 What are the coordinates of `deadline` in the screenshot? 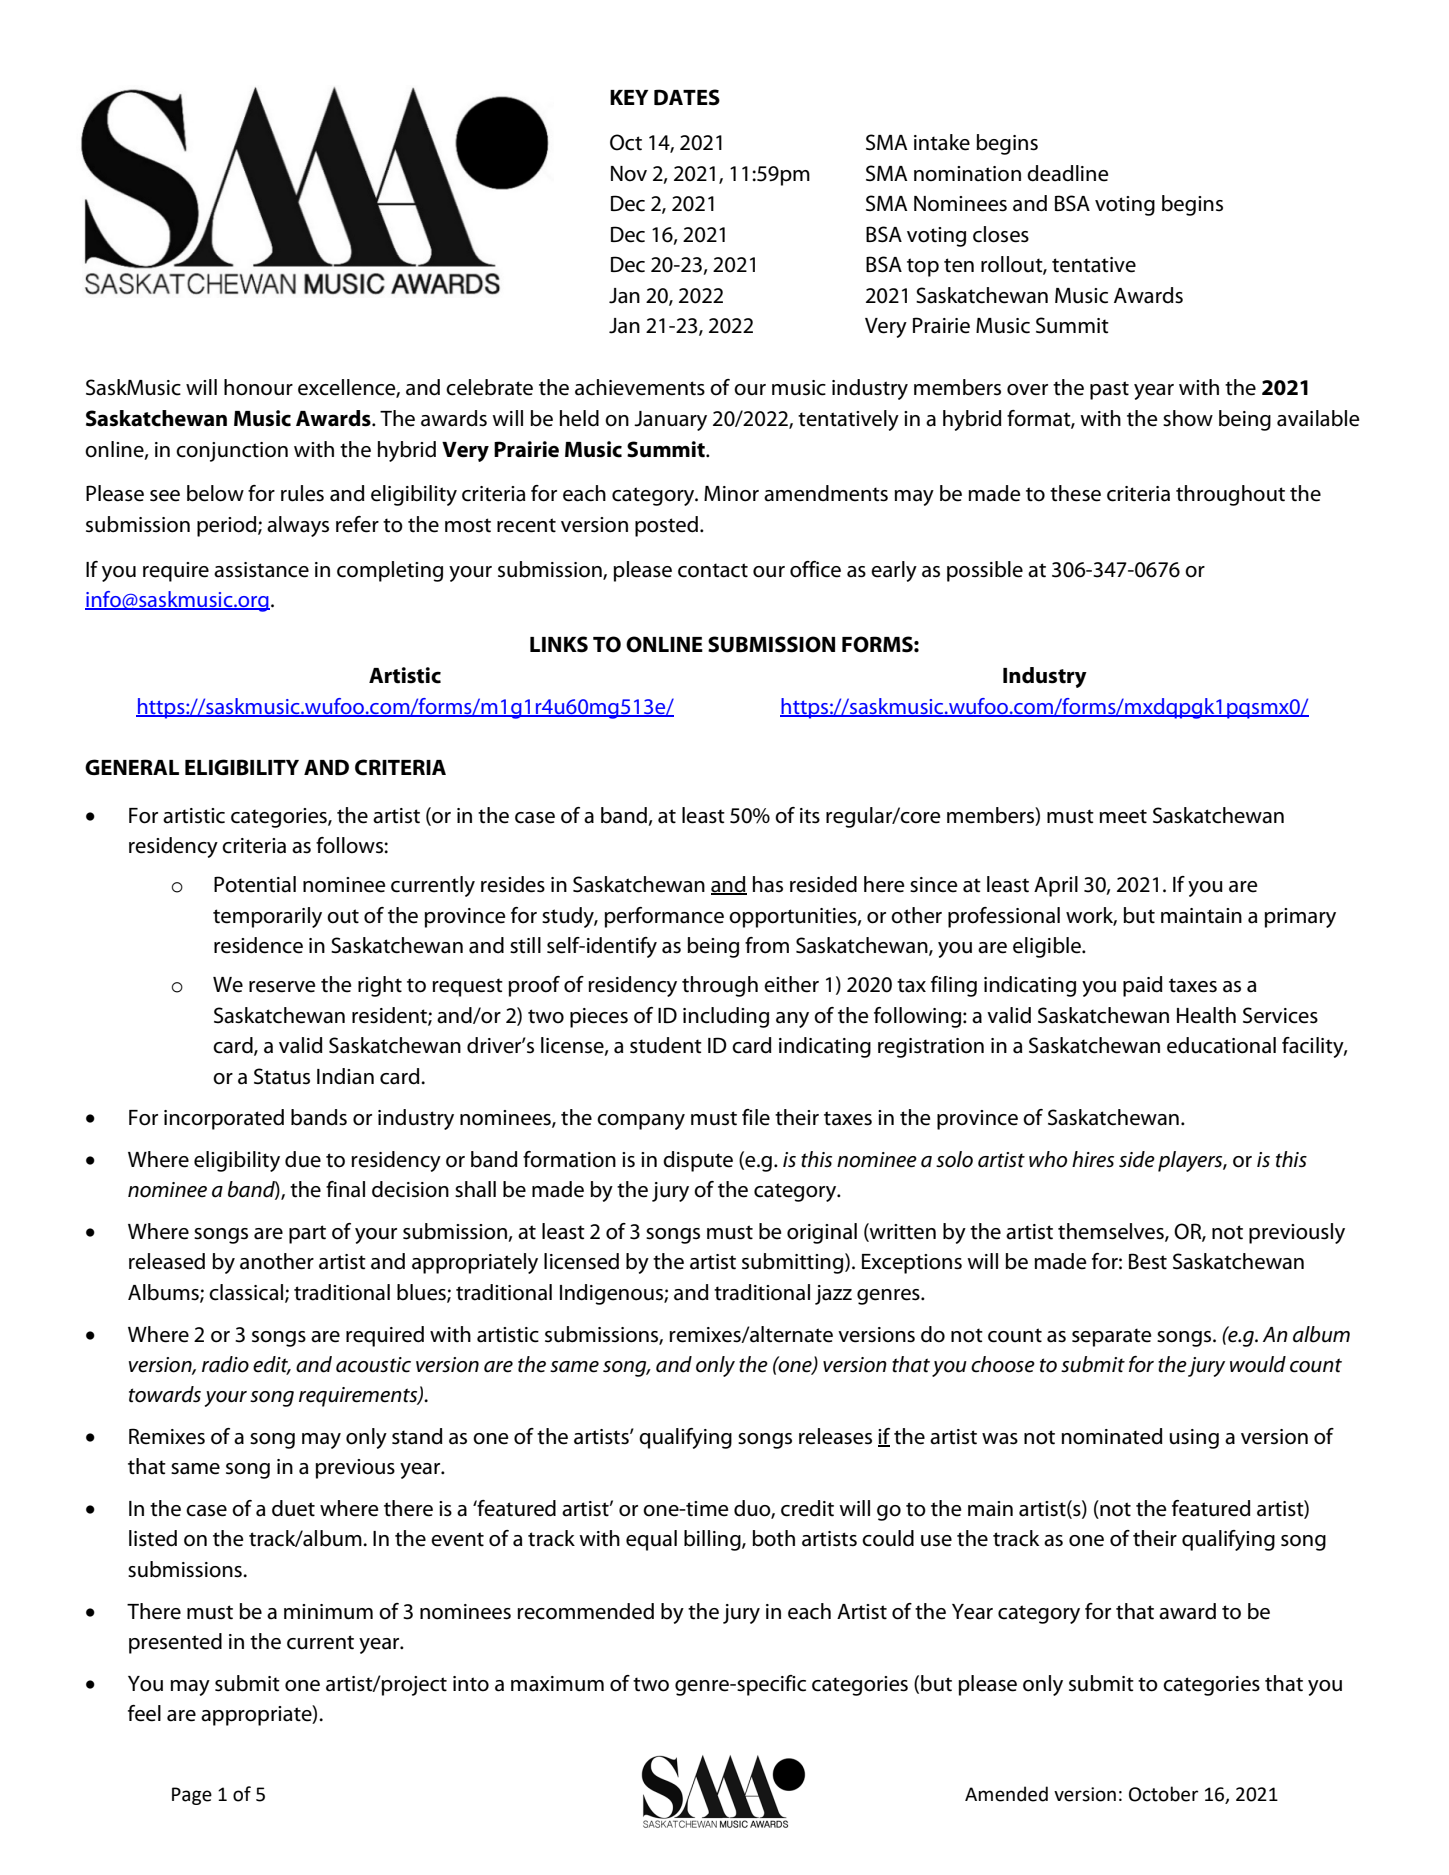 It's located at (1068, 173).
